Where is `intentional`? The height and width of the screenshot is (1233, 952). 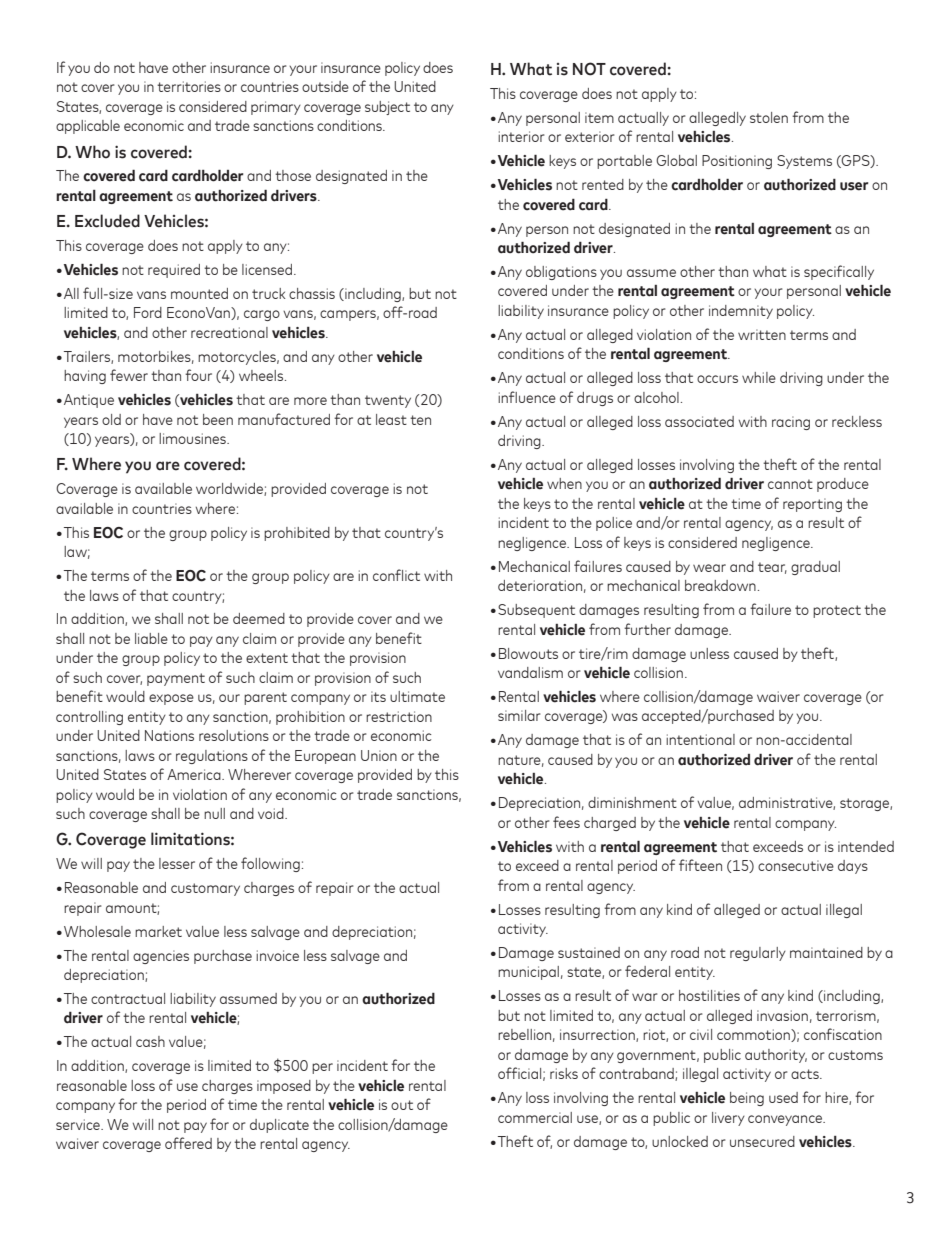
intentional is located at coordinates (700, 739).
